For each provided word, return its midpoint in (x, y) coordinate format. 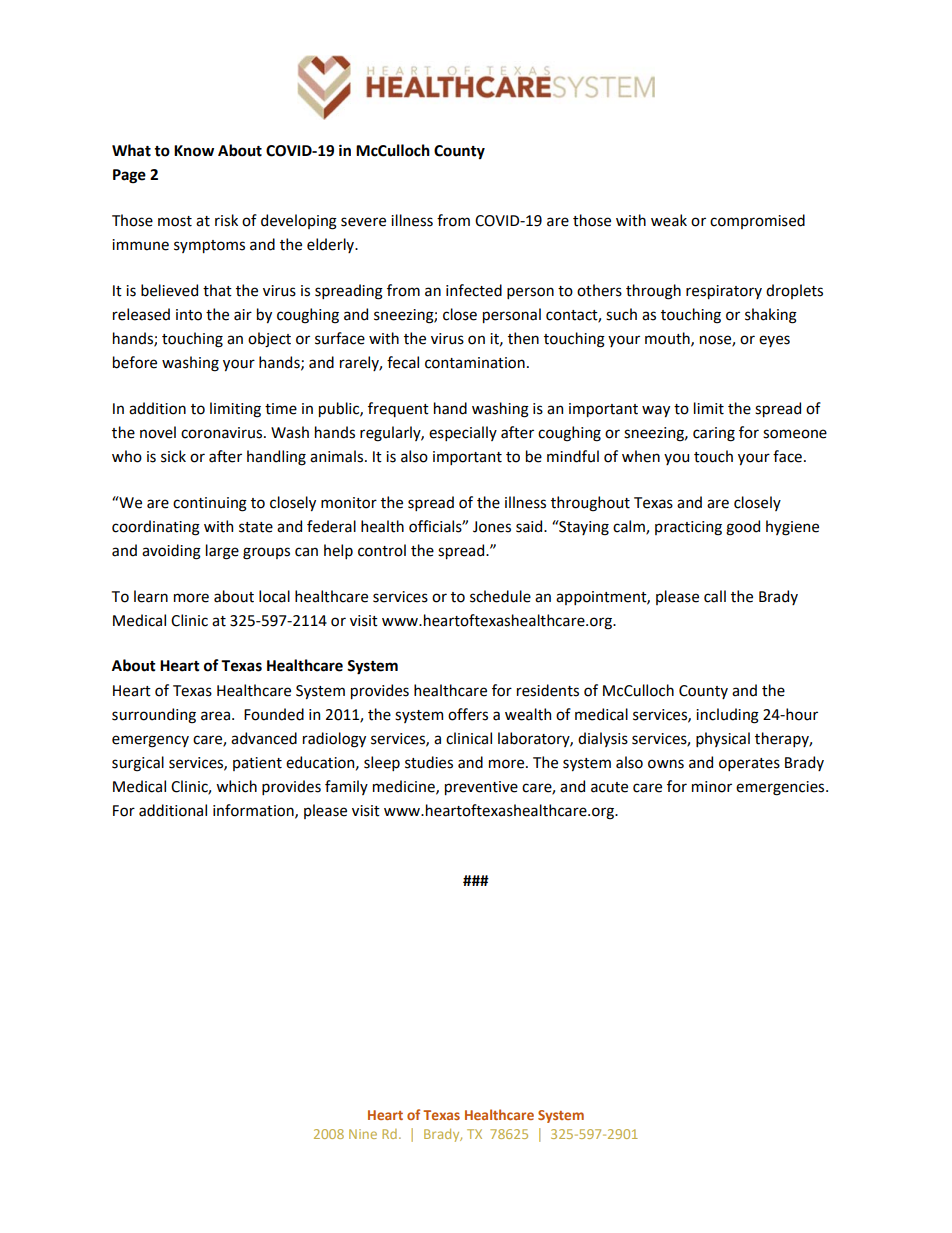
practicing (688, 528)
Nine (363, 1134)
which (236, 786)
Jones (492, 527)
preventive (481, 788)
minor (712, 787)
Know (194, 151)
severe (363, 222)
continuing (210, 504)
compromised (757, 221)
